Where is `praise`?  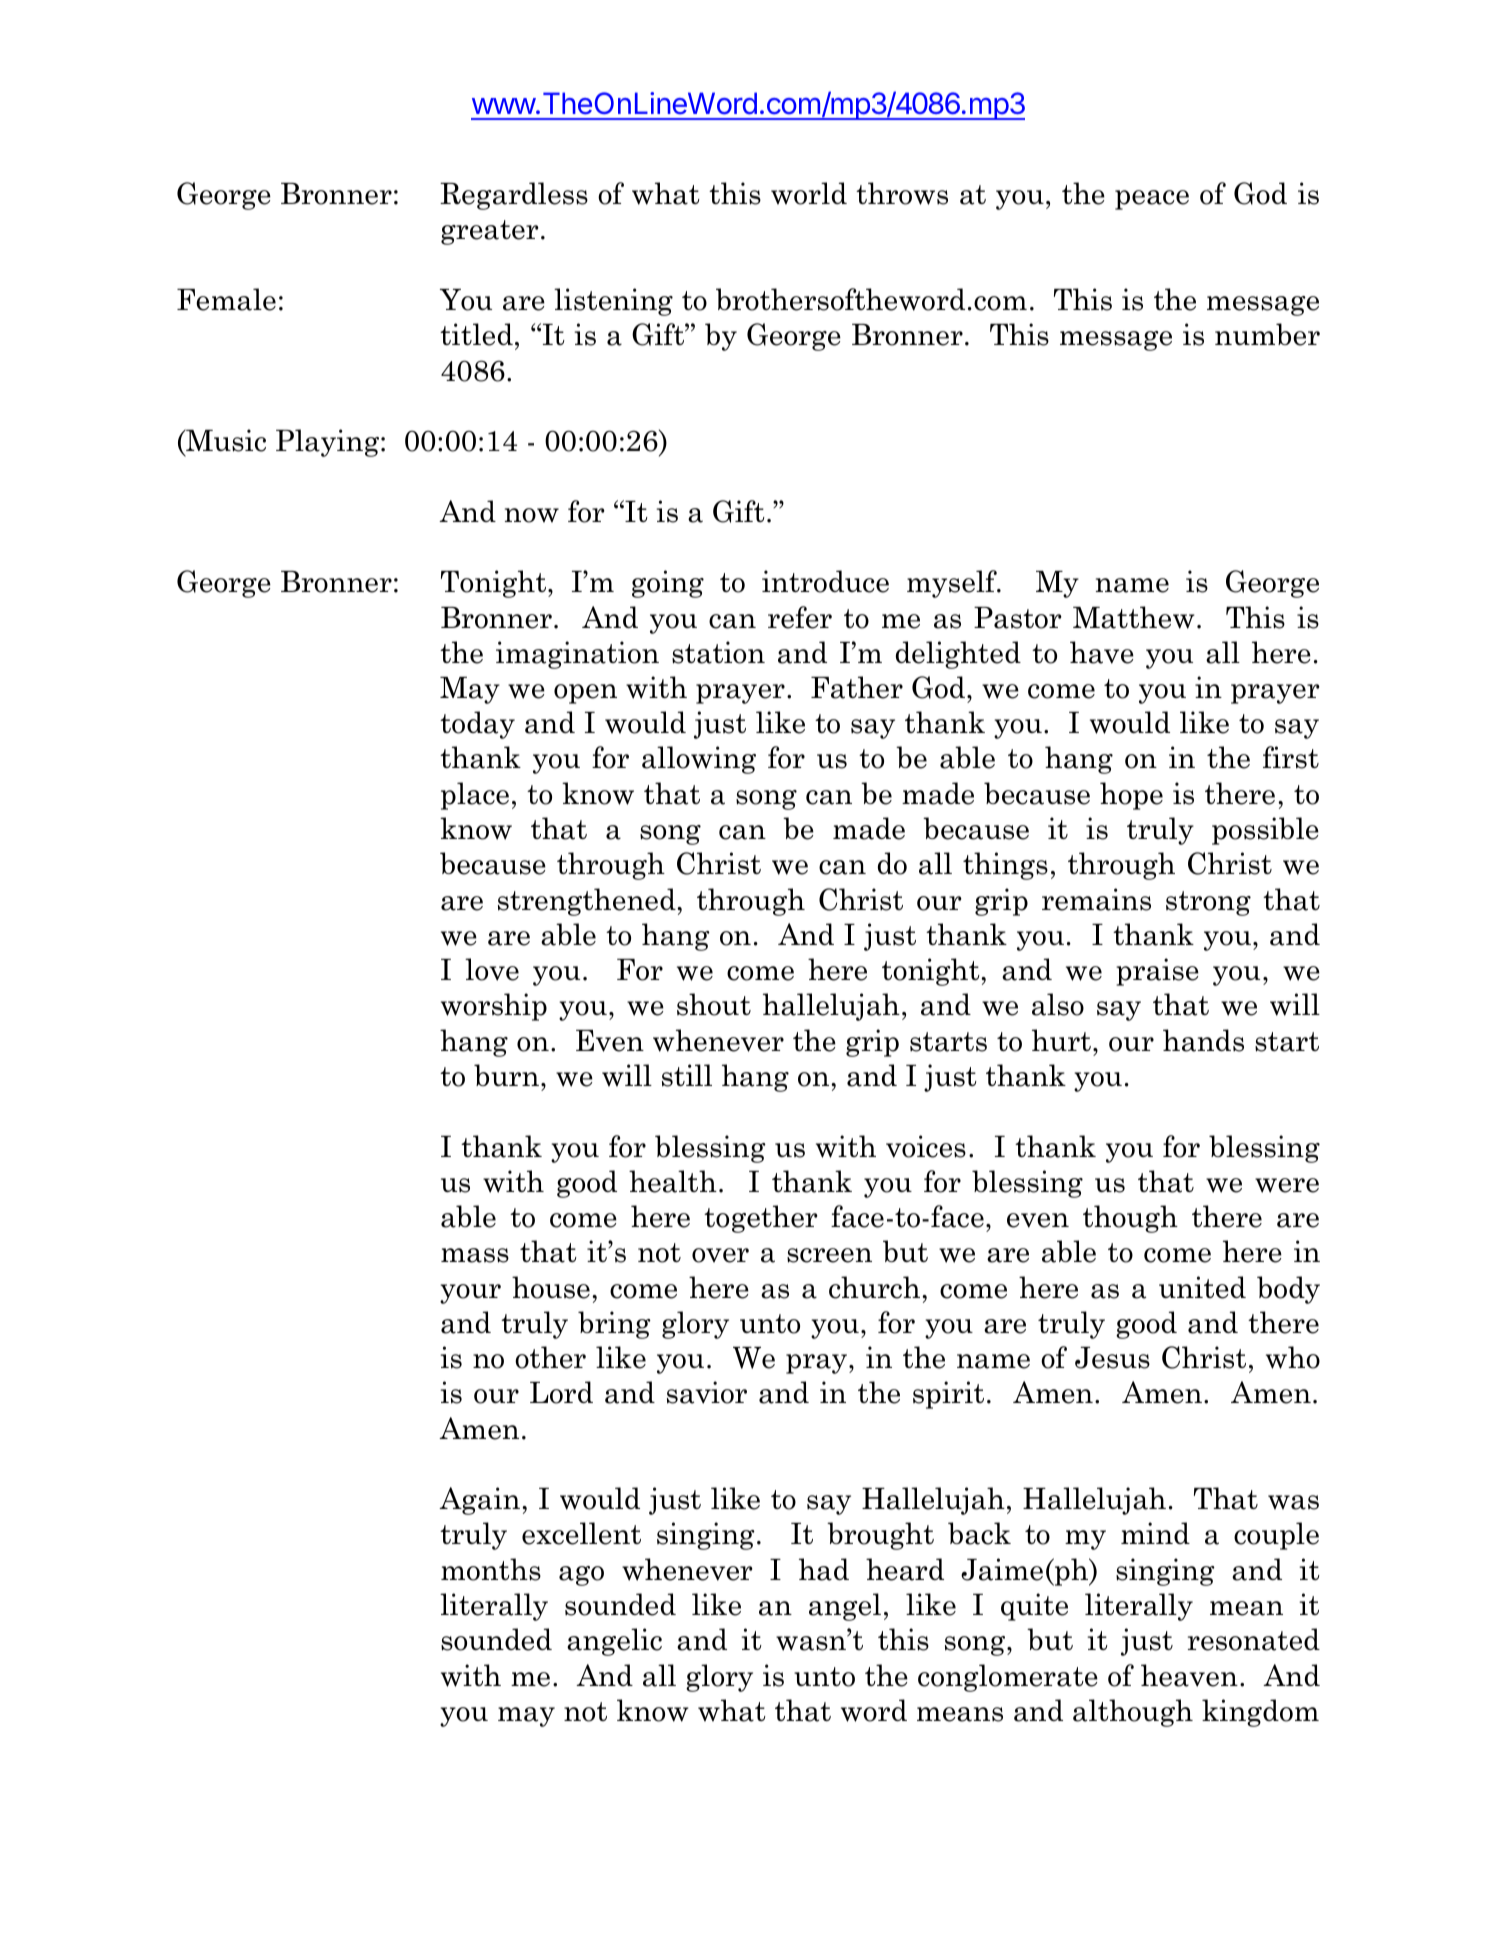
praise is located at coordinates (1157, 972).
